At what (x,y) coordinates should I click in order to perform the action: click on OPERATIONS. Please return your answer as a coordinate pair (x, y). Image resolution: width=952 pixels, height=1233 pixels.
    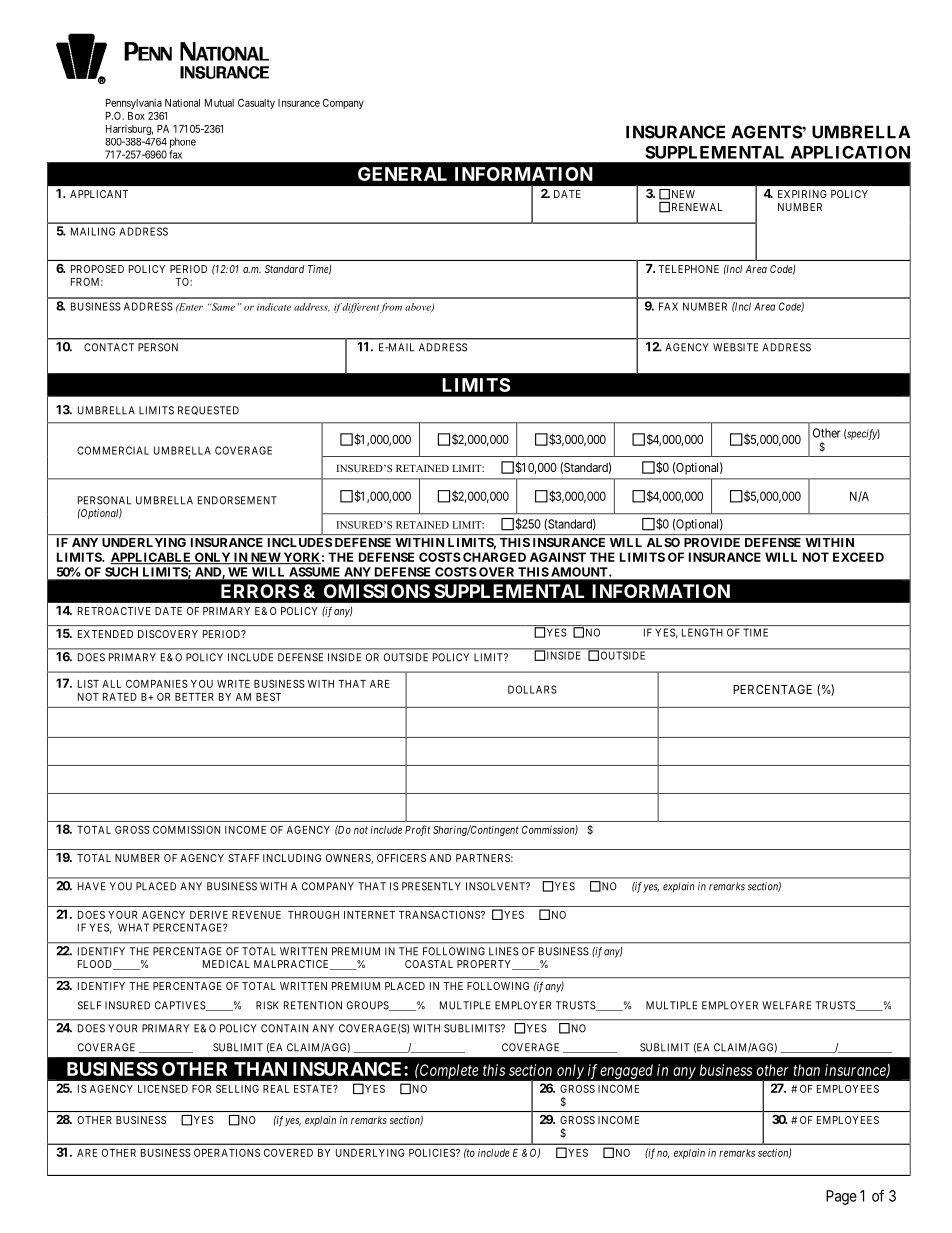
    Looking at the image, I should click on (227, 1153).
